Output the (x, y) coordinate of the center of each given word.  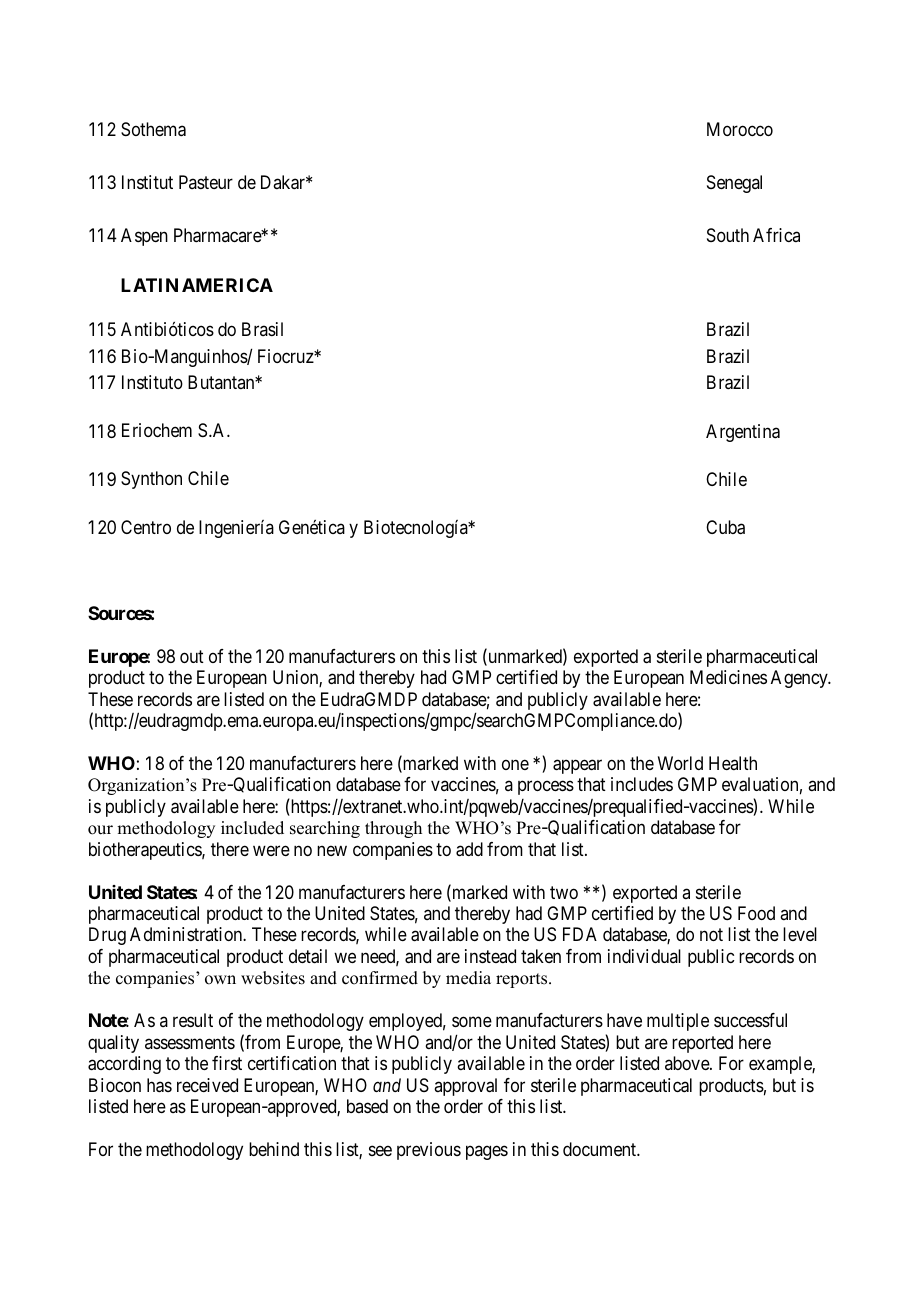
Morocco (740, 129)
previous (429, 1151)
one (515, 764)
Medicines (728, 677)
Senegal (734, 184)
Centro (146, 527)
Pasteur (206, 182)
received (207, 1085)
